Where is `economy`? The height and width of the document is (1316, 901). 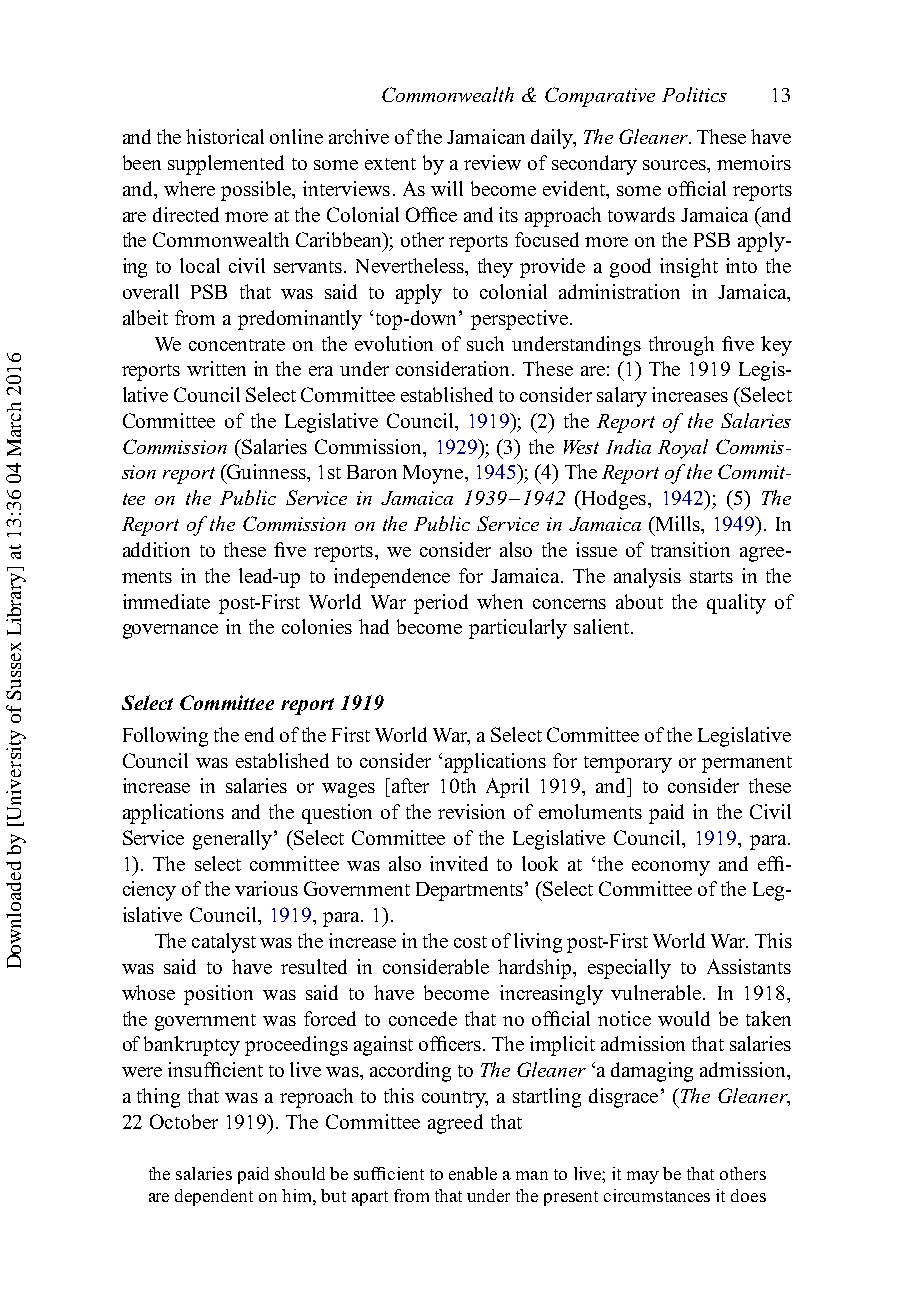 economy is located at coordinates (671, 868).
